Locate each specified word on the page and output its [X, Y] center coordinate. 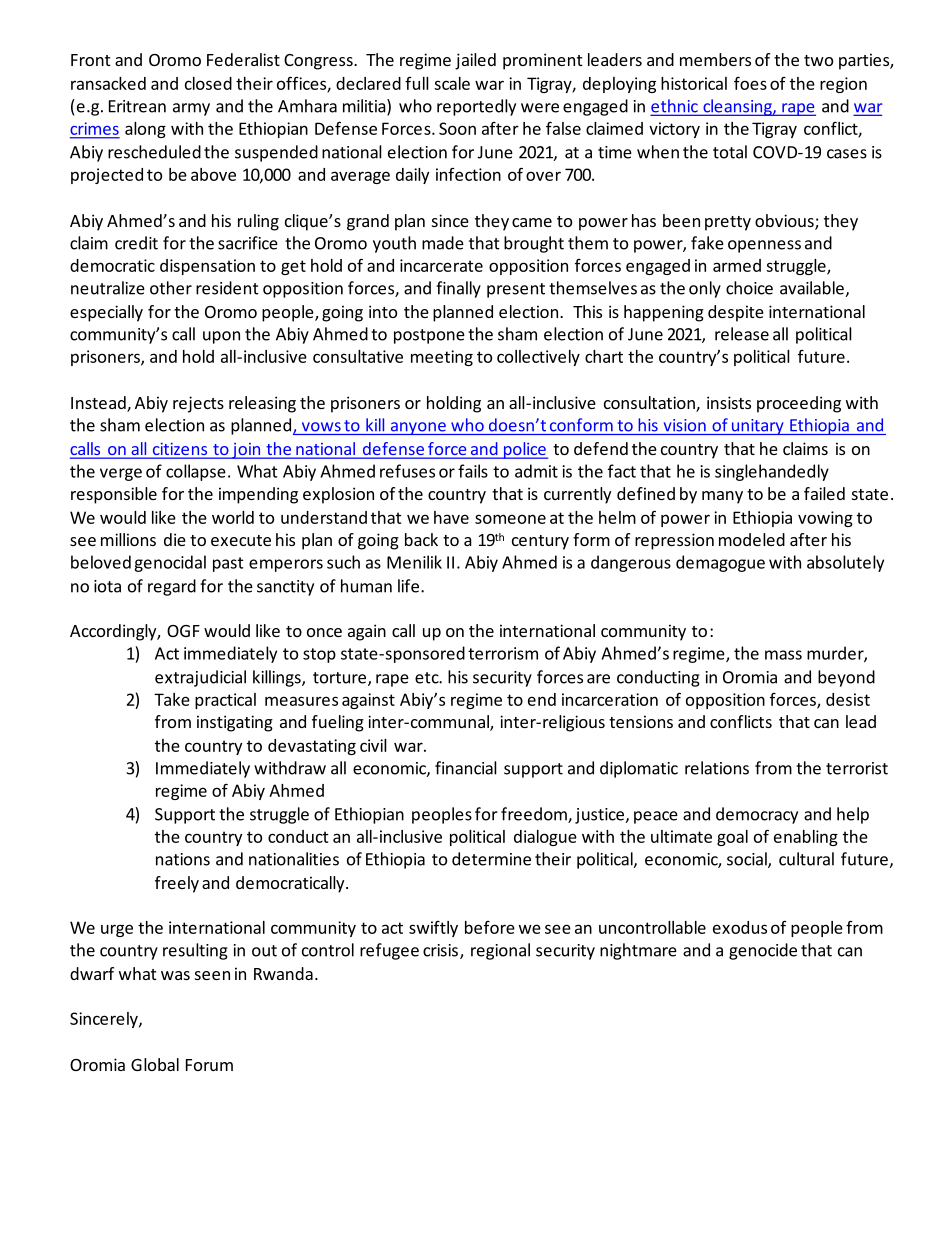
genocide [763, 951]
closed [208, 83]
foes [750, 83]
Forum [209, 1065]
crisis [440, 950]
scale [452, 83]
